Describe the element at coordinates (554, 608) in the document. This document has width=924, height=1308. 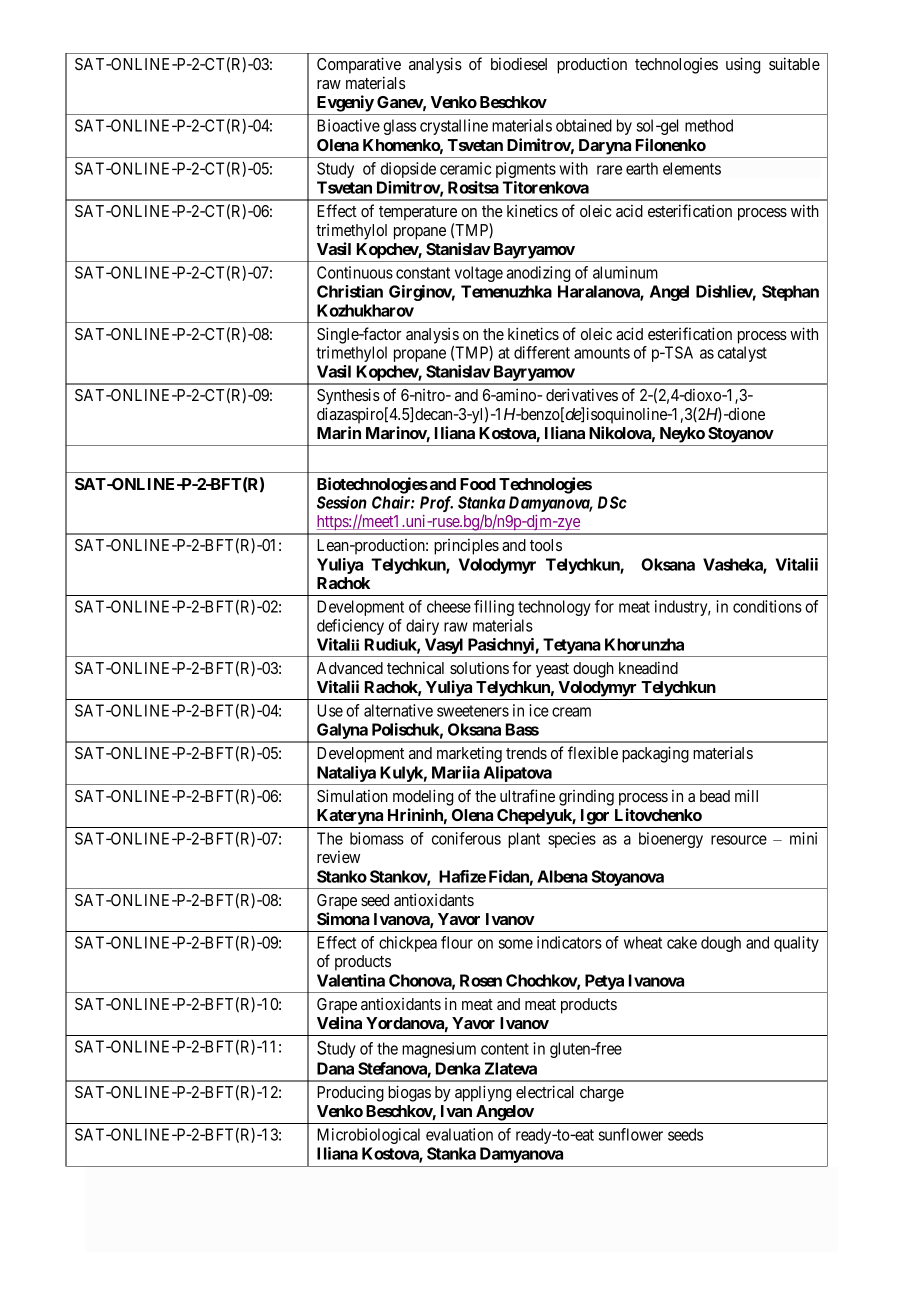
I see `technology` at that location.
